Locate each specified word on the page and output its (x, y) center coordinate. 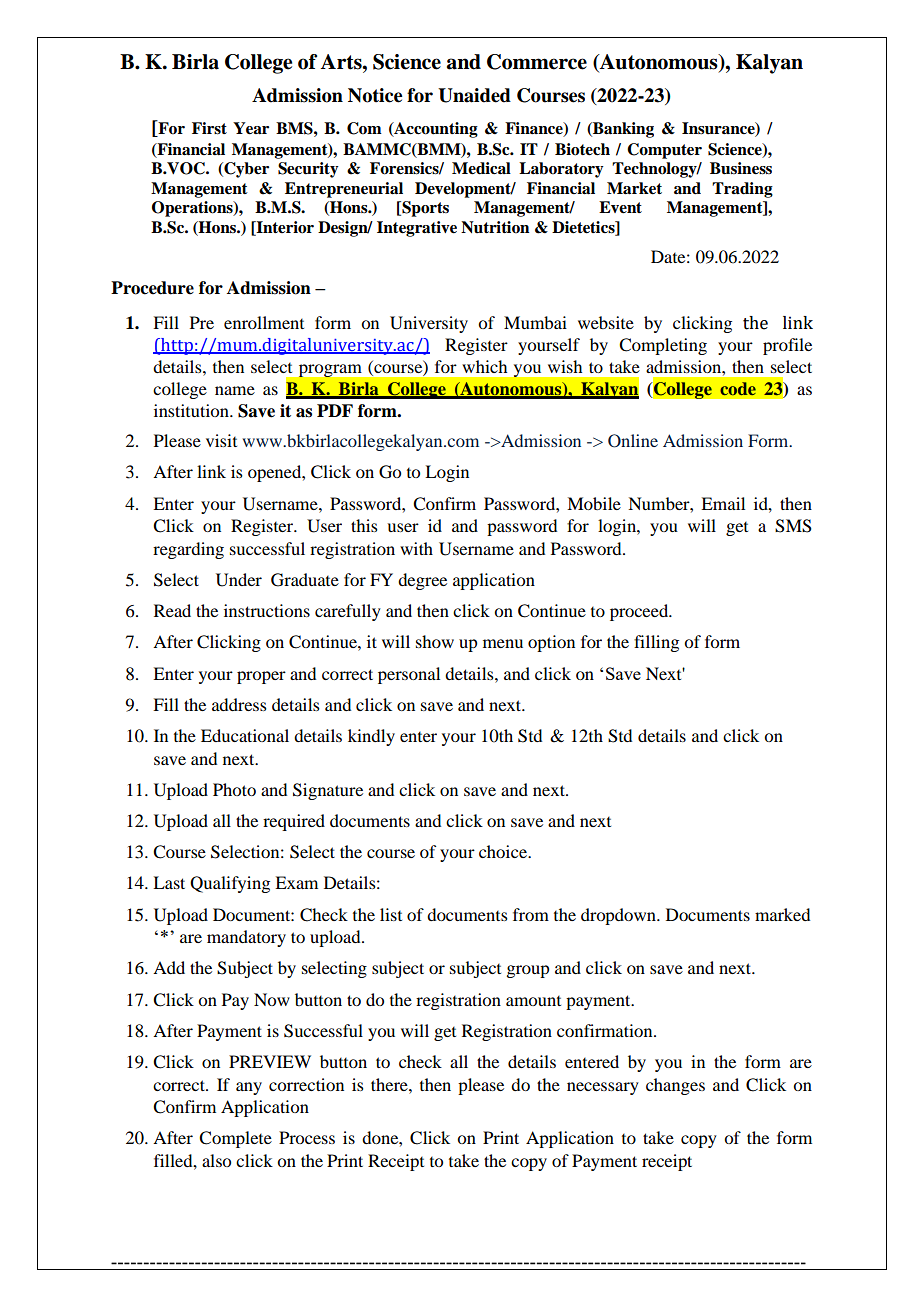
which (484, 366)
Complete (235, 1139)
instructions (267, 610)
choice (504, 851)
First (209, 128)
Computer (664, 151)
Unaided (474, 95)
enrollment (264, 322)
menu (503, 643)
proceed (640, 612)
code (738, 388)
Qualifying (230, 884)
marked (782, 914)
